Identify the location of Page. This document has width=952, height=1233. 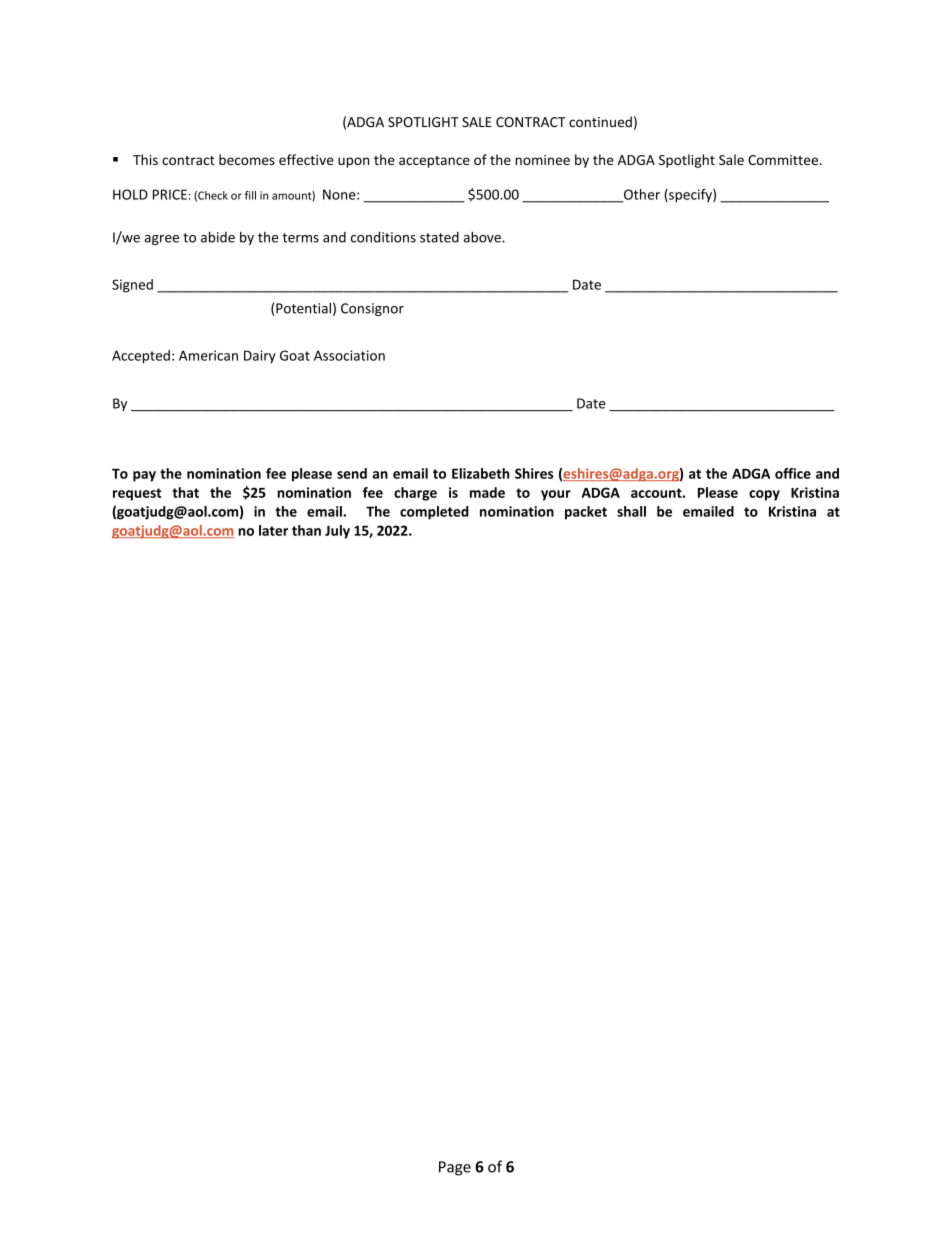
(455, 1168).
